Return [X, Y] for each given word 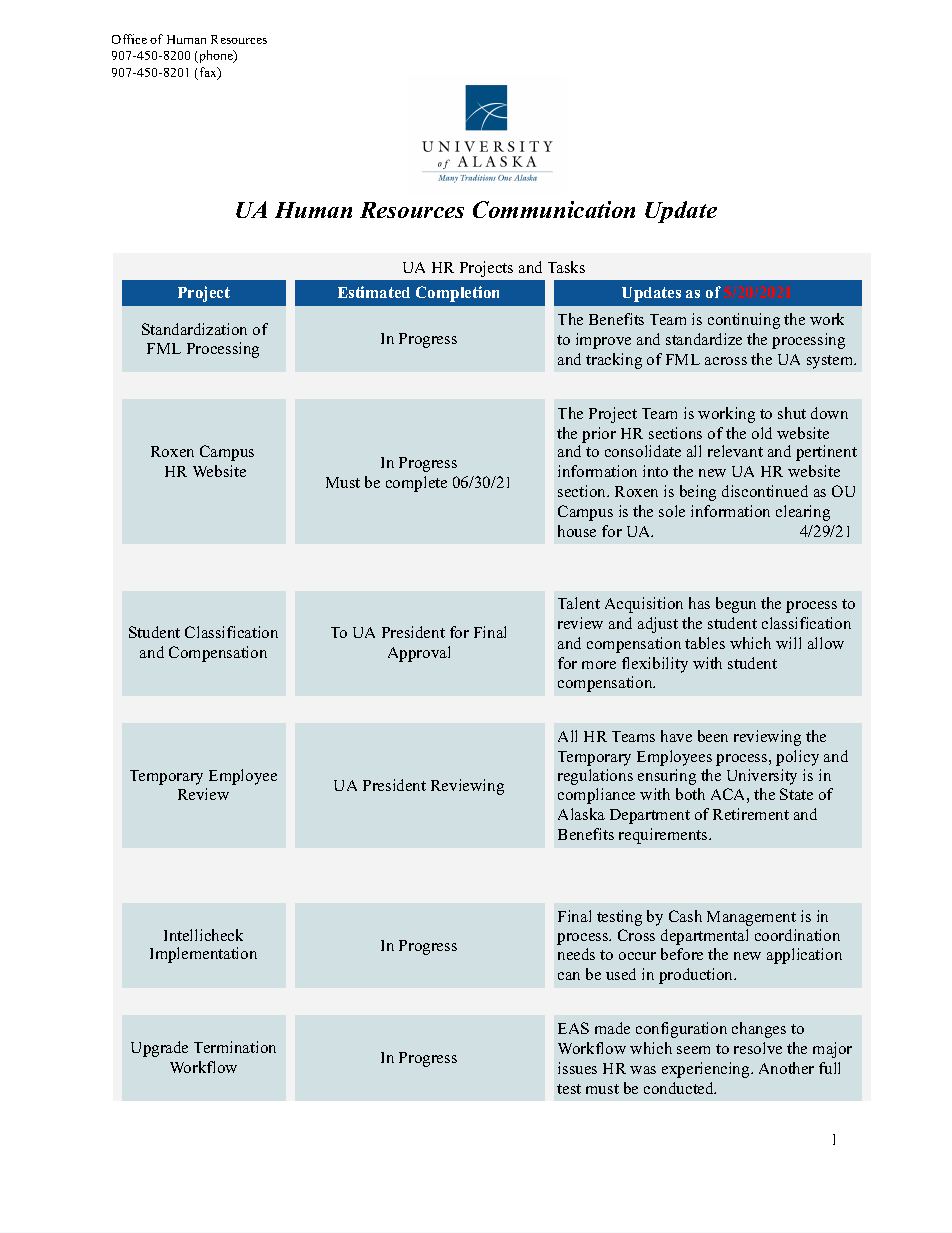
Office [129, 39]
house [577, 531]
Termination [235, 1047]
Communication [554, 209]
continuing [744, 321]
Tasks [566, 267]
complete [416, 484]
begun [736, 605]
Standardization [194, 329]
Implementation [203, 955]
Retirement [751, 814]
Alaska [581, 814]
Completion [457, 294]
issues [577, 1068]
